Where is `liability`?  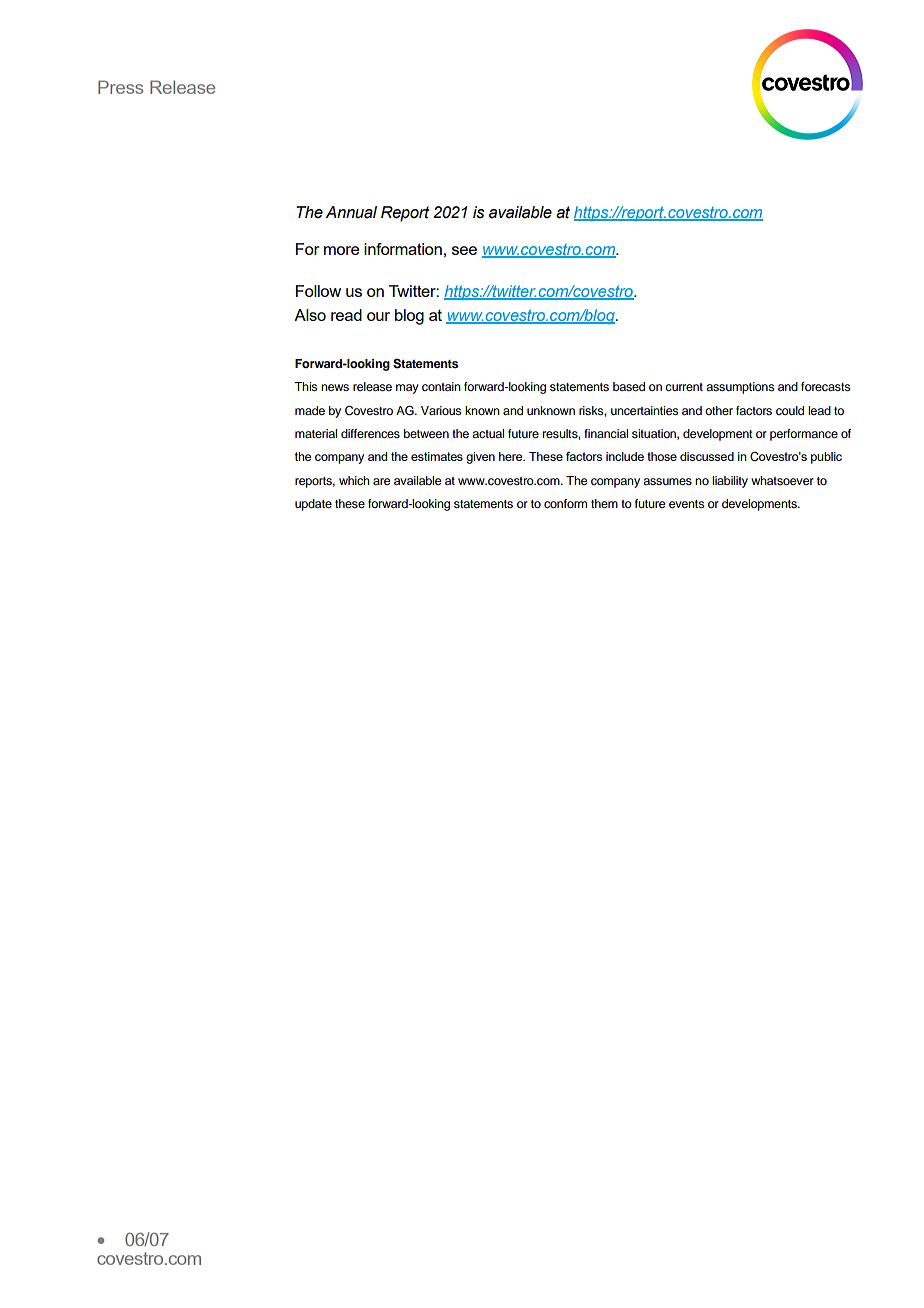
liability is located at coordinates (730, 482).
